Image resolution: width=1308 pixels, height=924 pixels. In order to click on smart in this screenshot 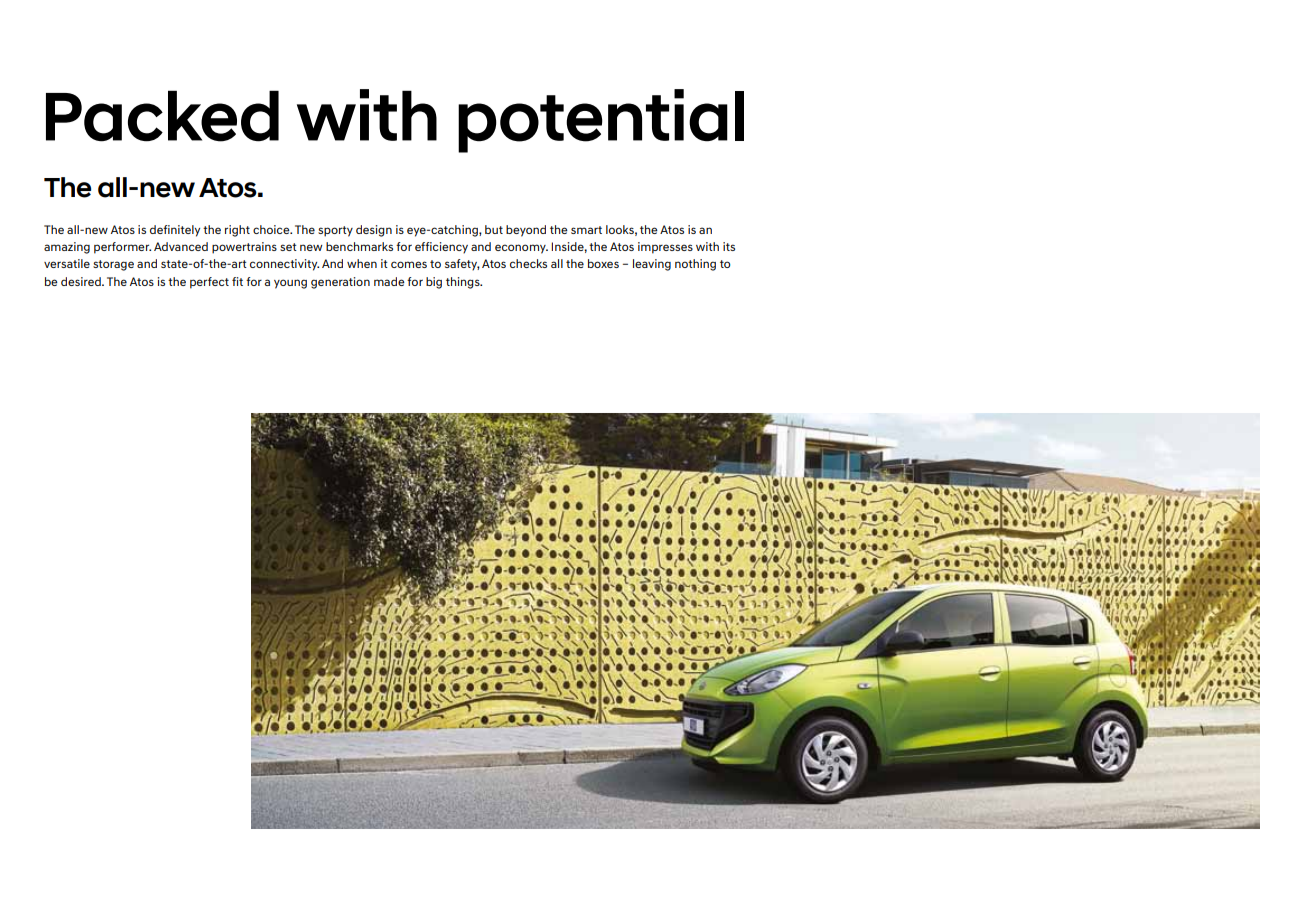, I will do `click(586, 230)`.
